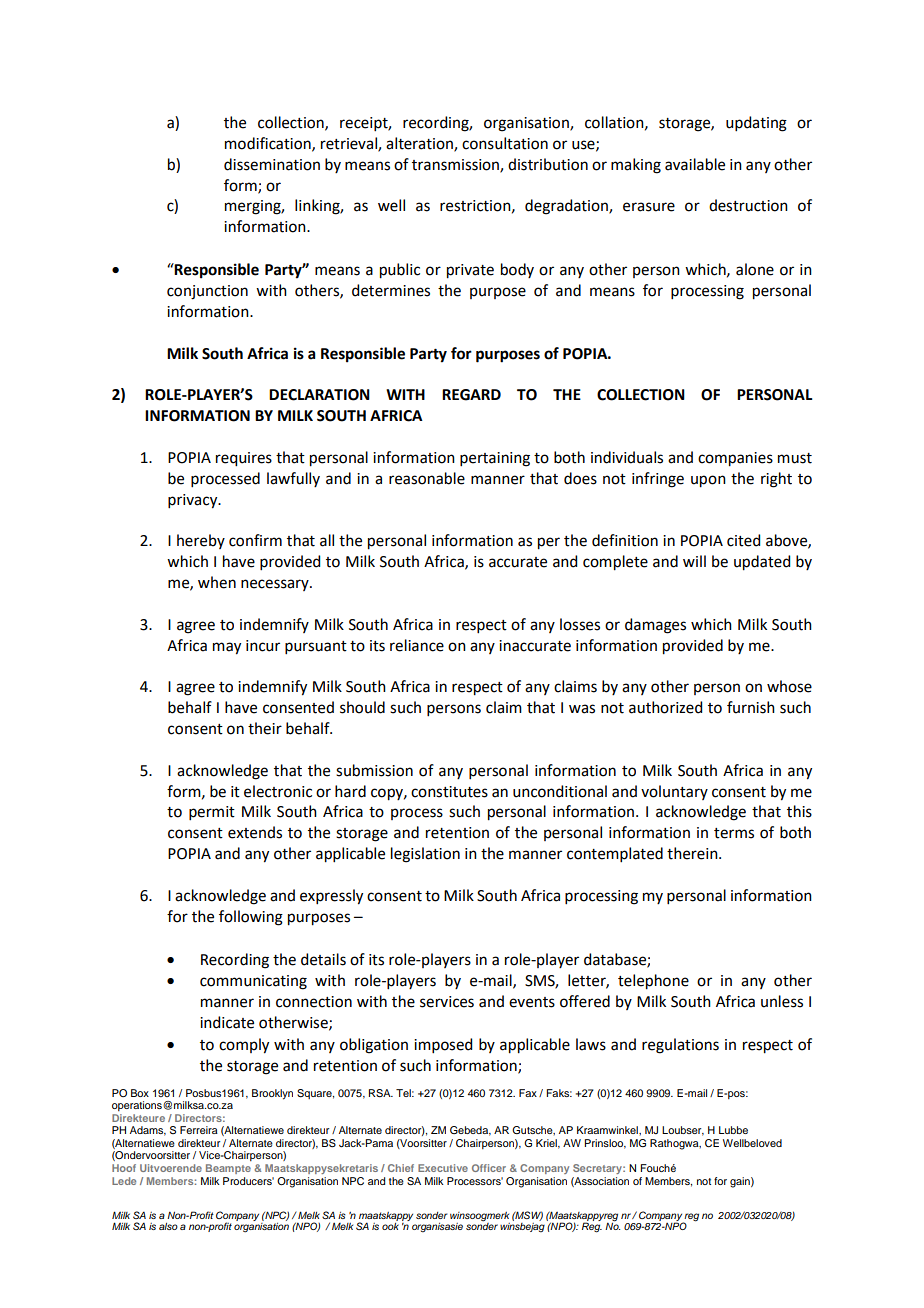  Describe the element at coordinates (168, 1226) in the image. I see `also` at that location.
